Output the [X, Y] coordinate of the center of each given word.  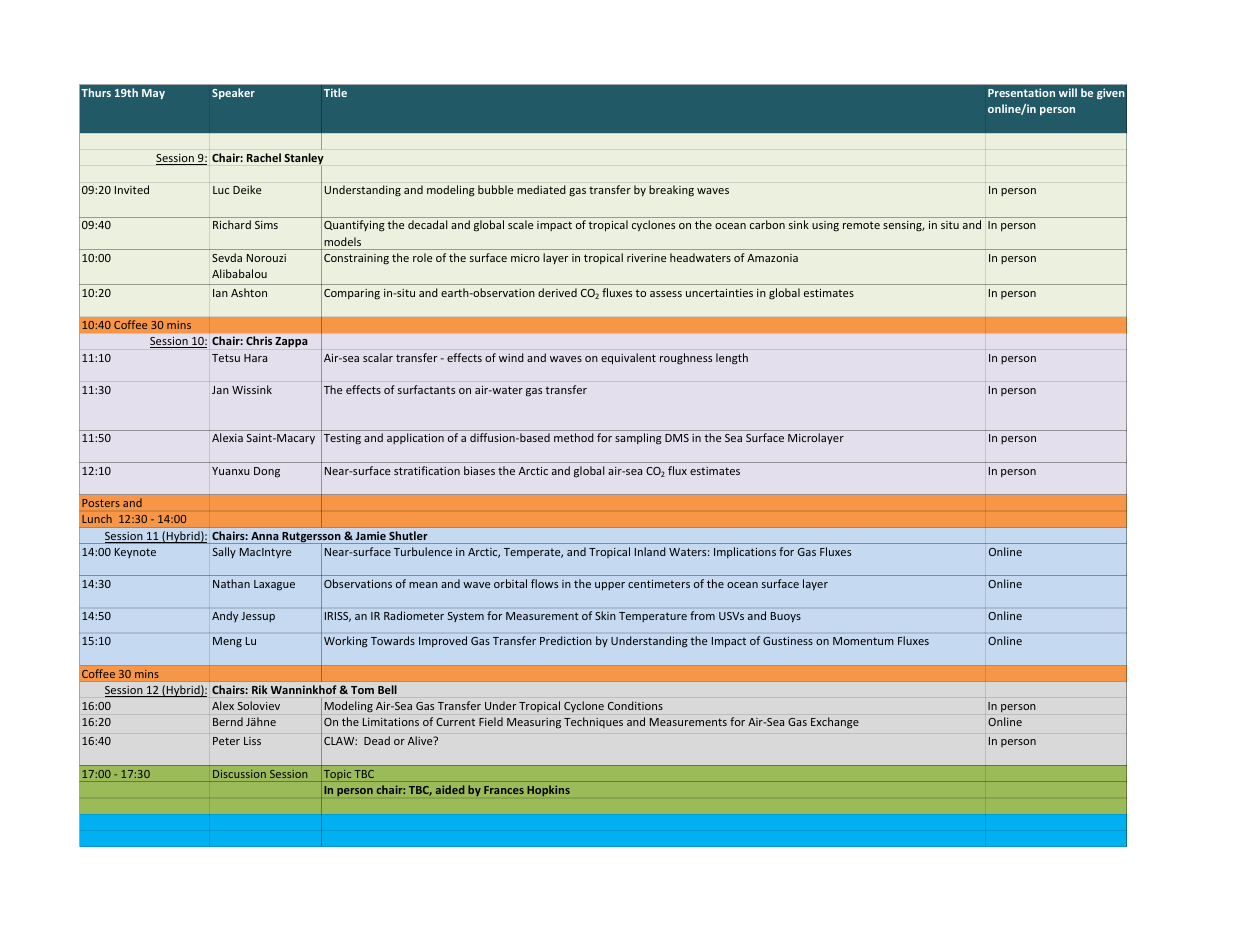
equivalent [628, 359]
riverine [646, 258]
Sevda [227, 257]
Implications [745, 552]
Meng [227, 642]
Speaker [233, 93]
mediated [541, 189]
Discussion [239, 774]
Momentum [863, 641]
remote [861, 225]
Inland [650, 551]
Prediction [566, 640]
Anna [264, 536]
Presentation [1021, 92]
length [732, 359]
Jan [220, 390]
